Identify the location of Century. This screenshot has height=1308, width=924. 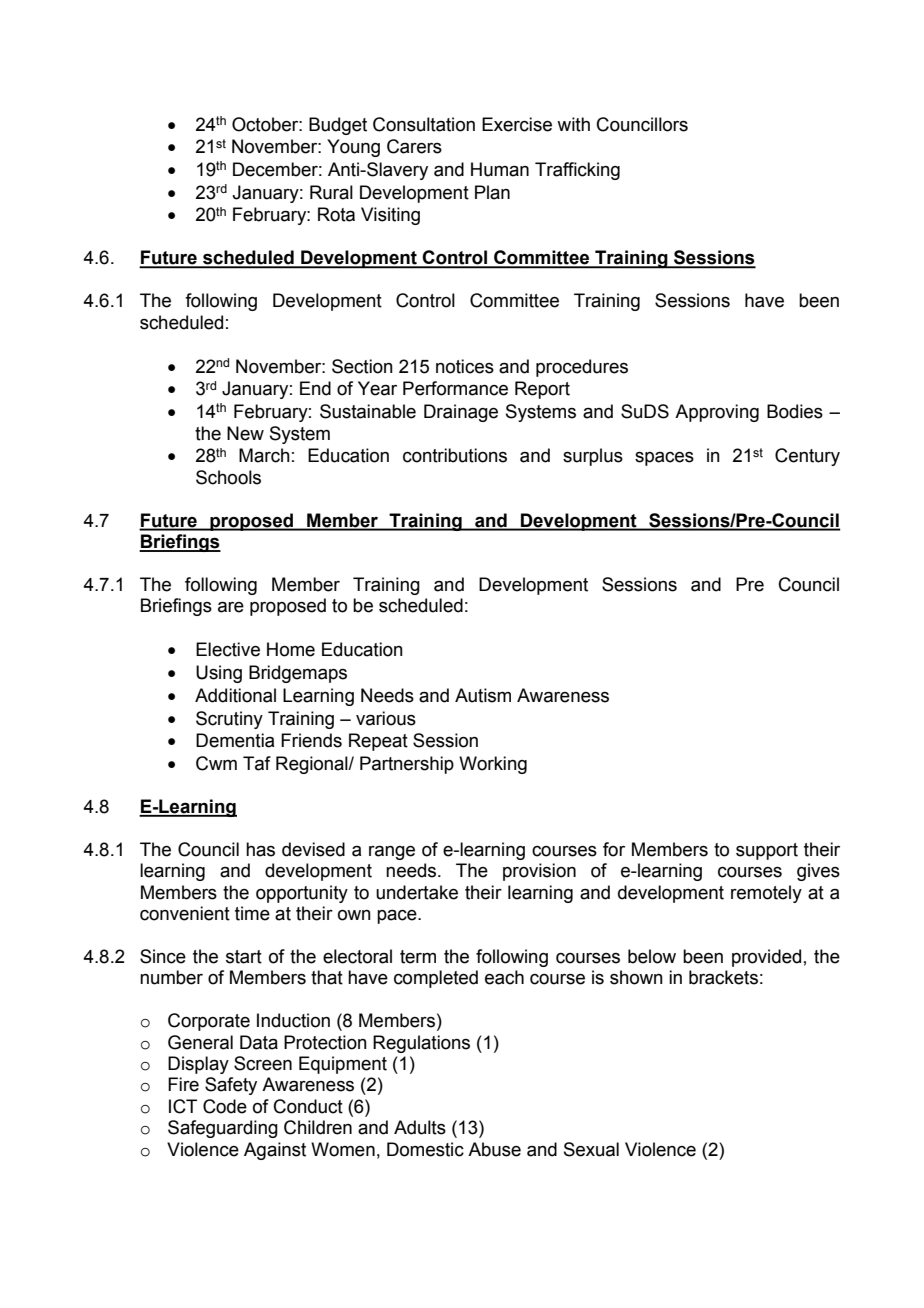
(807, 457).
